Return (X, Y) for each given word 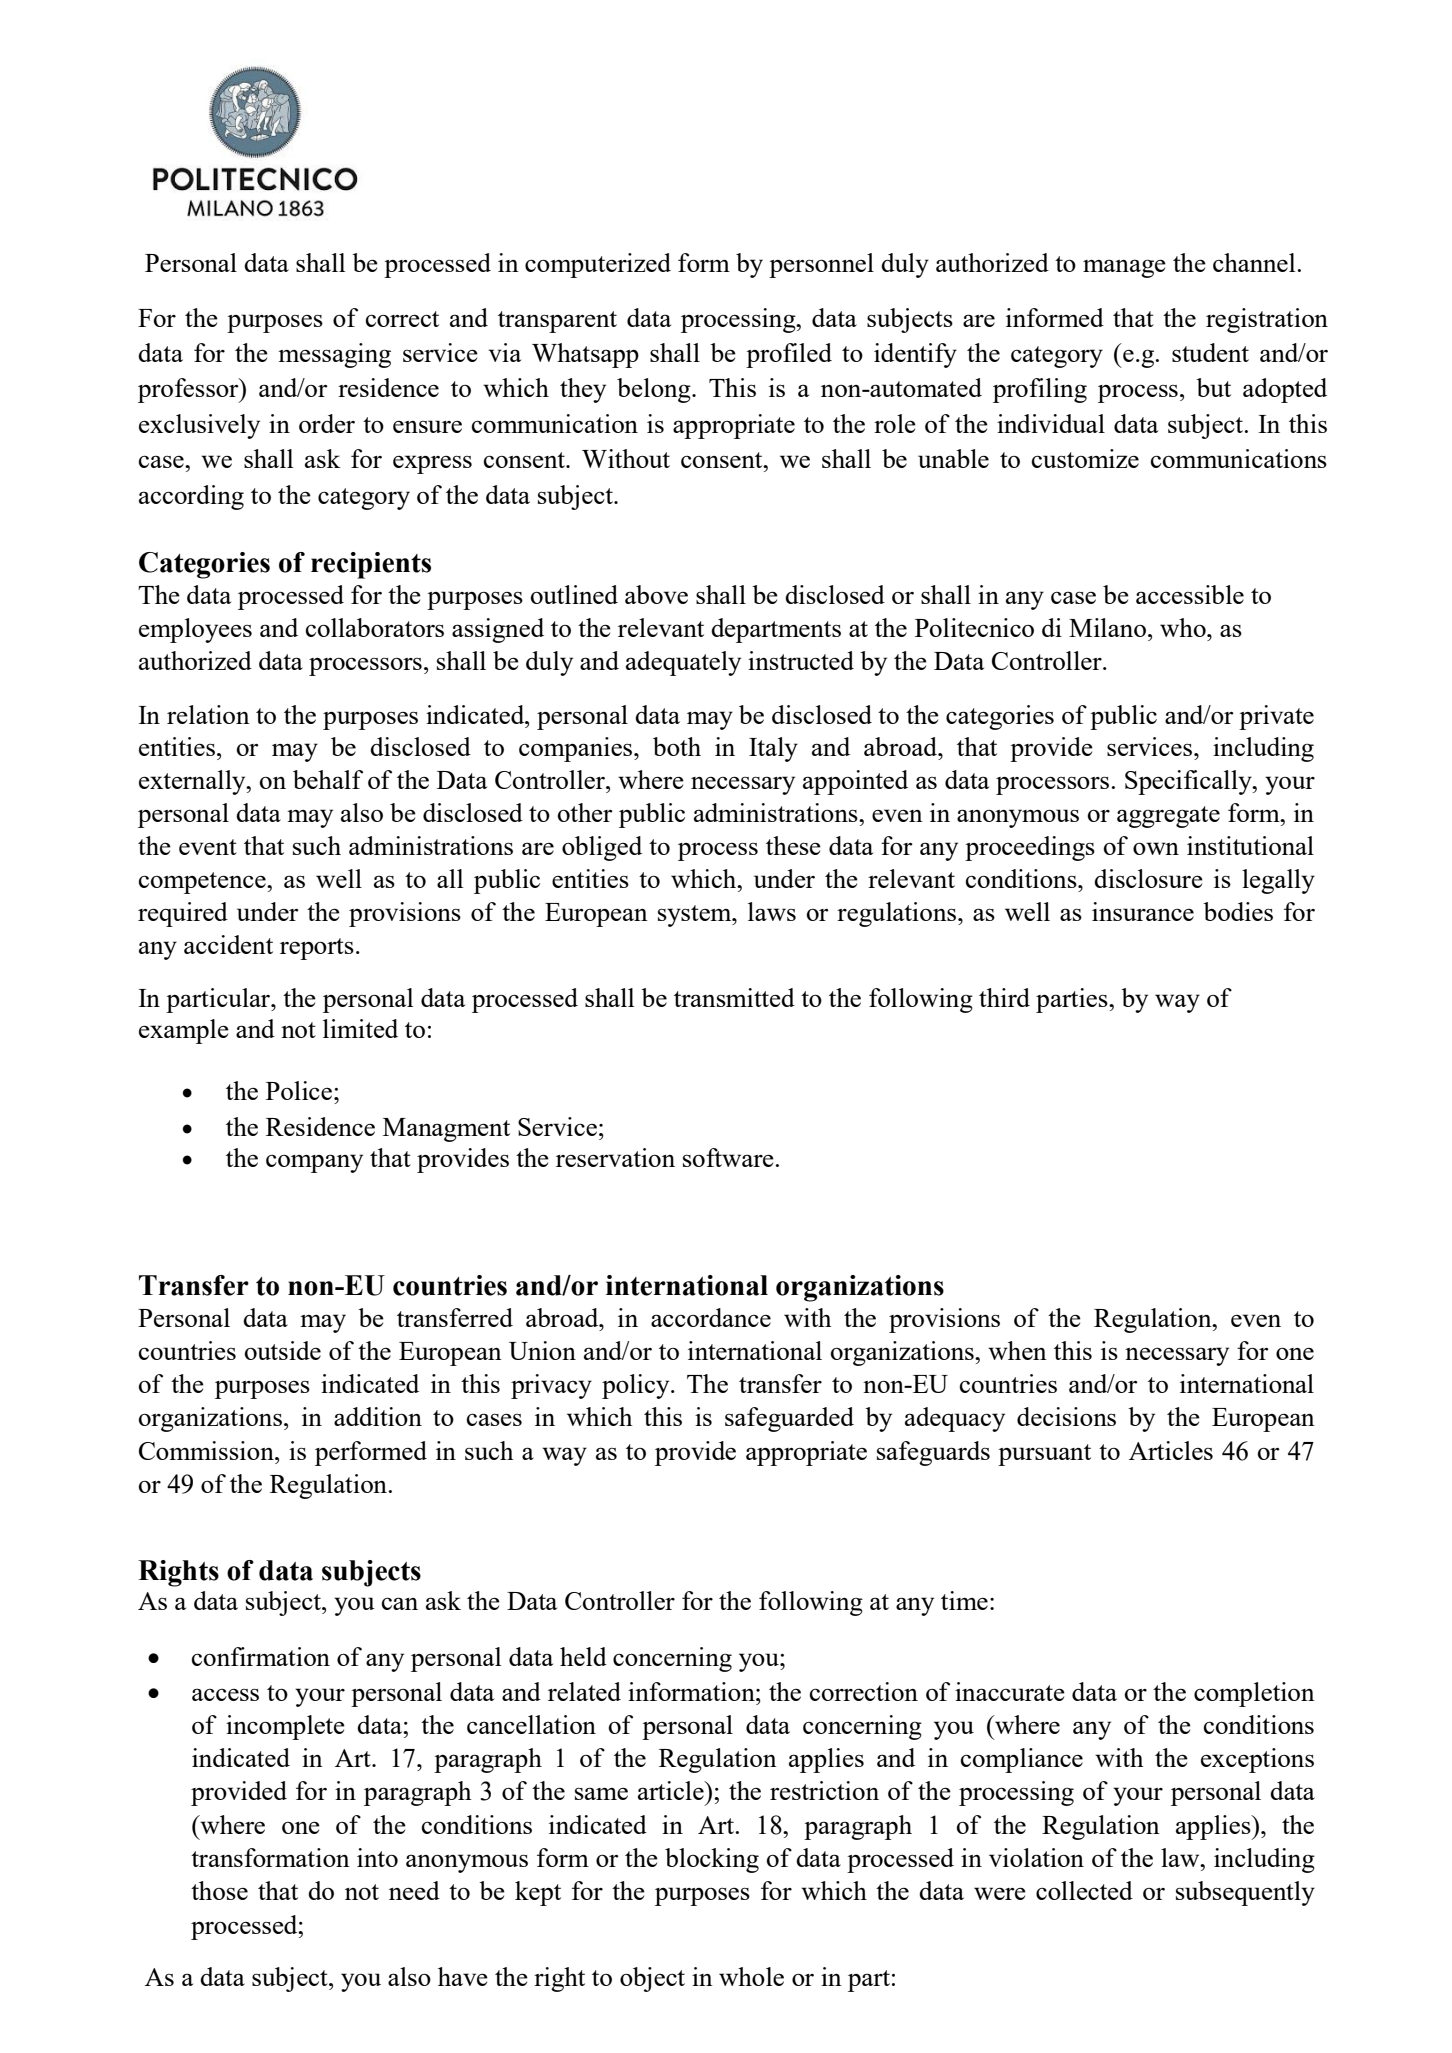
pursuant (1044, 1455)
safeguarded (789, 1419)
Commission (207, 1450)
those (219, 1890)
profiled (789, 355)
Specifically (1189, 782)
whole (751, 1976)
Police (299, 1090)
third (1004, 997)
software (728, 1157)
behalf (328, 779)
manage (1124, 268)
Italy (773, 749)
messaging (334, 355)
